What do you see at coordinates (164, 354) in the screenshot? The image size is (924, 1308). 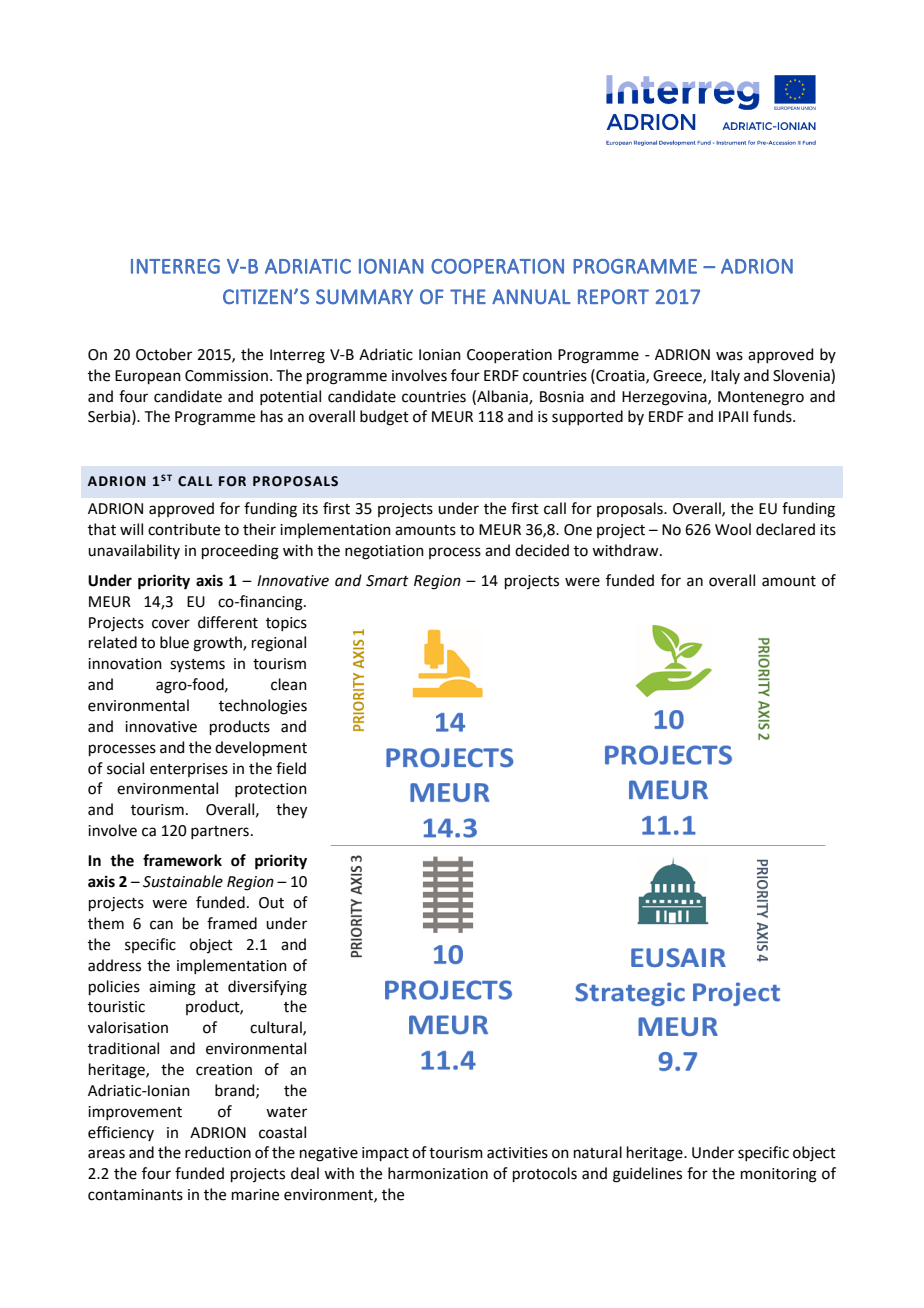 I see `October` at bounding box center [164, 354].
